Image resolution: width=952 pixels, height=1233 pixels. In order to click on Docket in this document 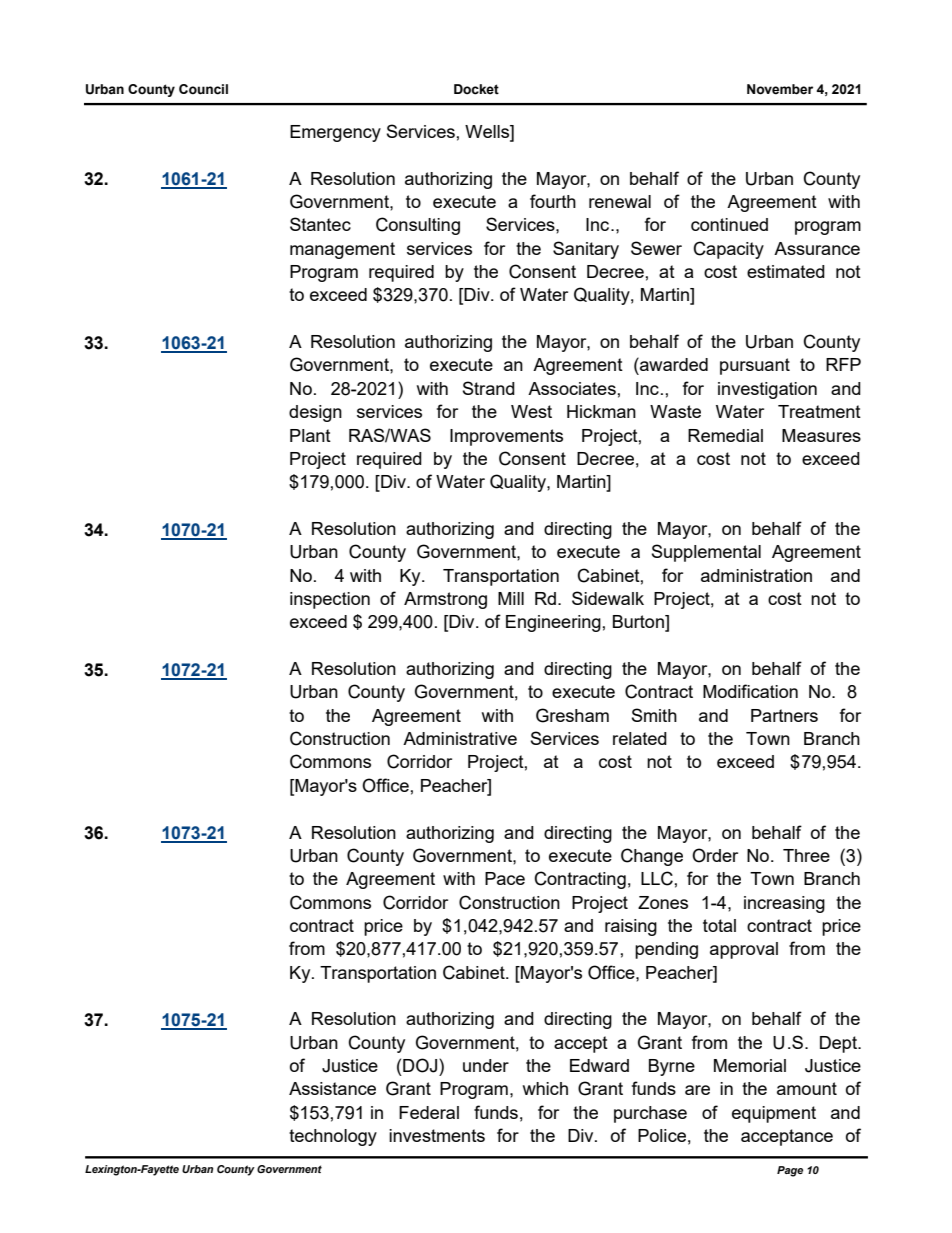, I will do `click(476, 89)`.
